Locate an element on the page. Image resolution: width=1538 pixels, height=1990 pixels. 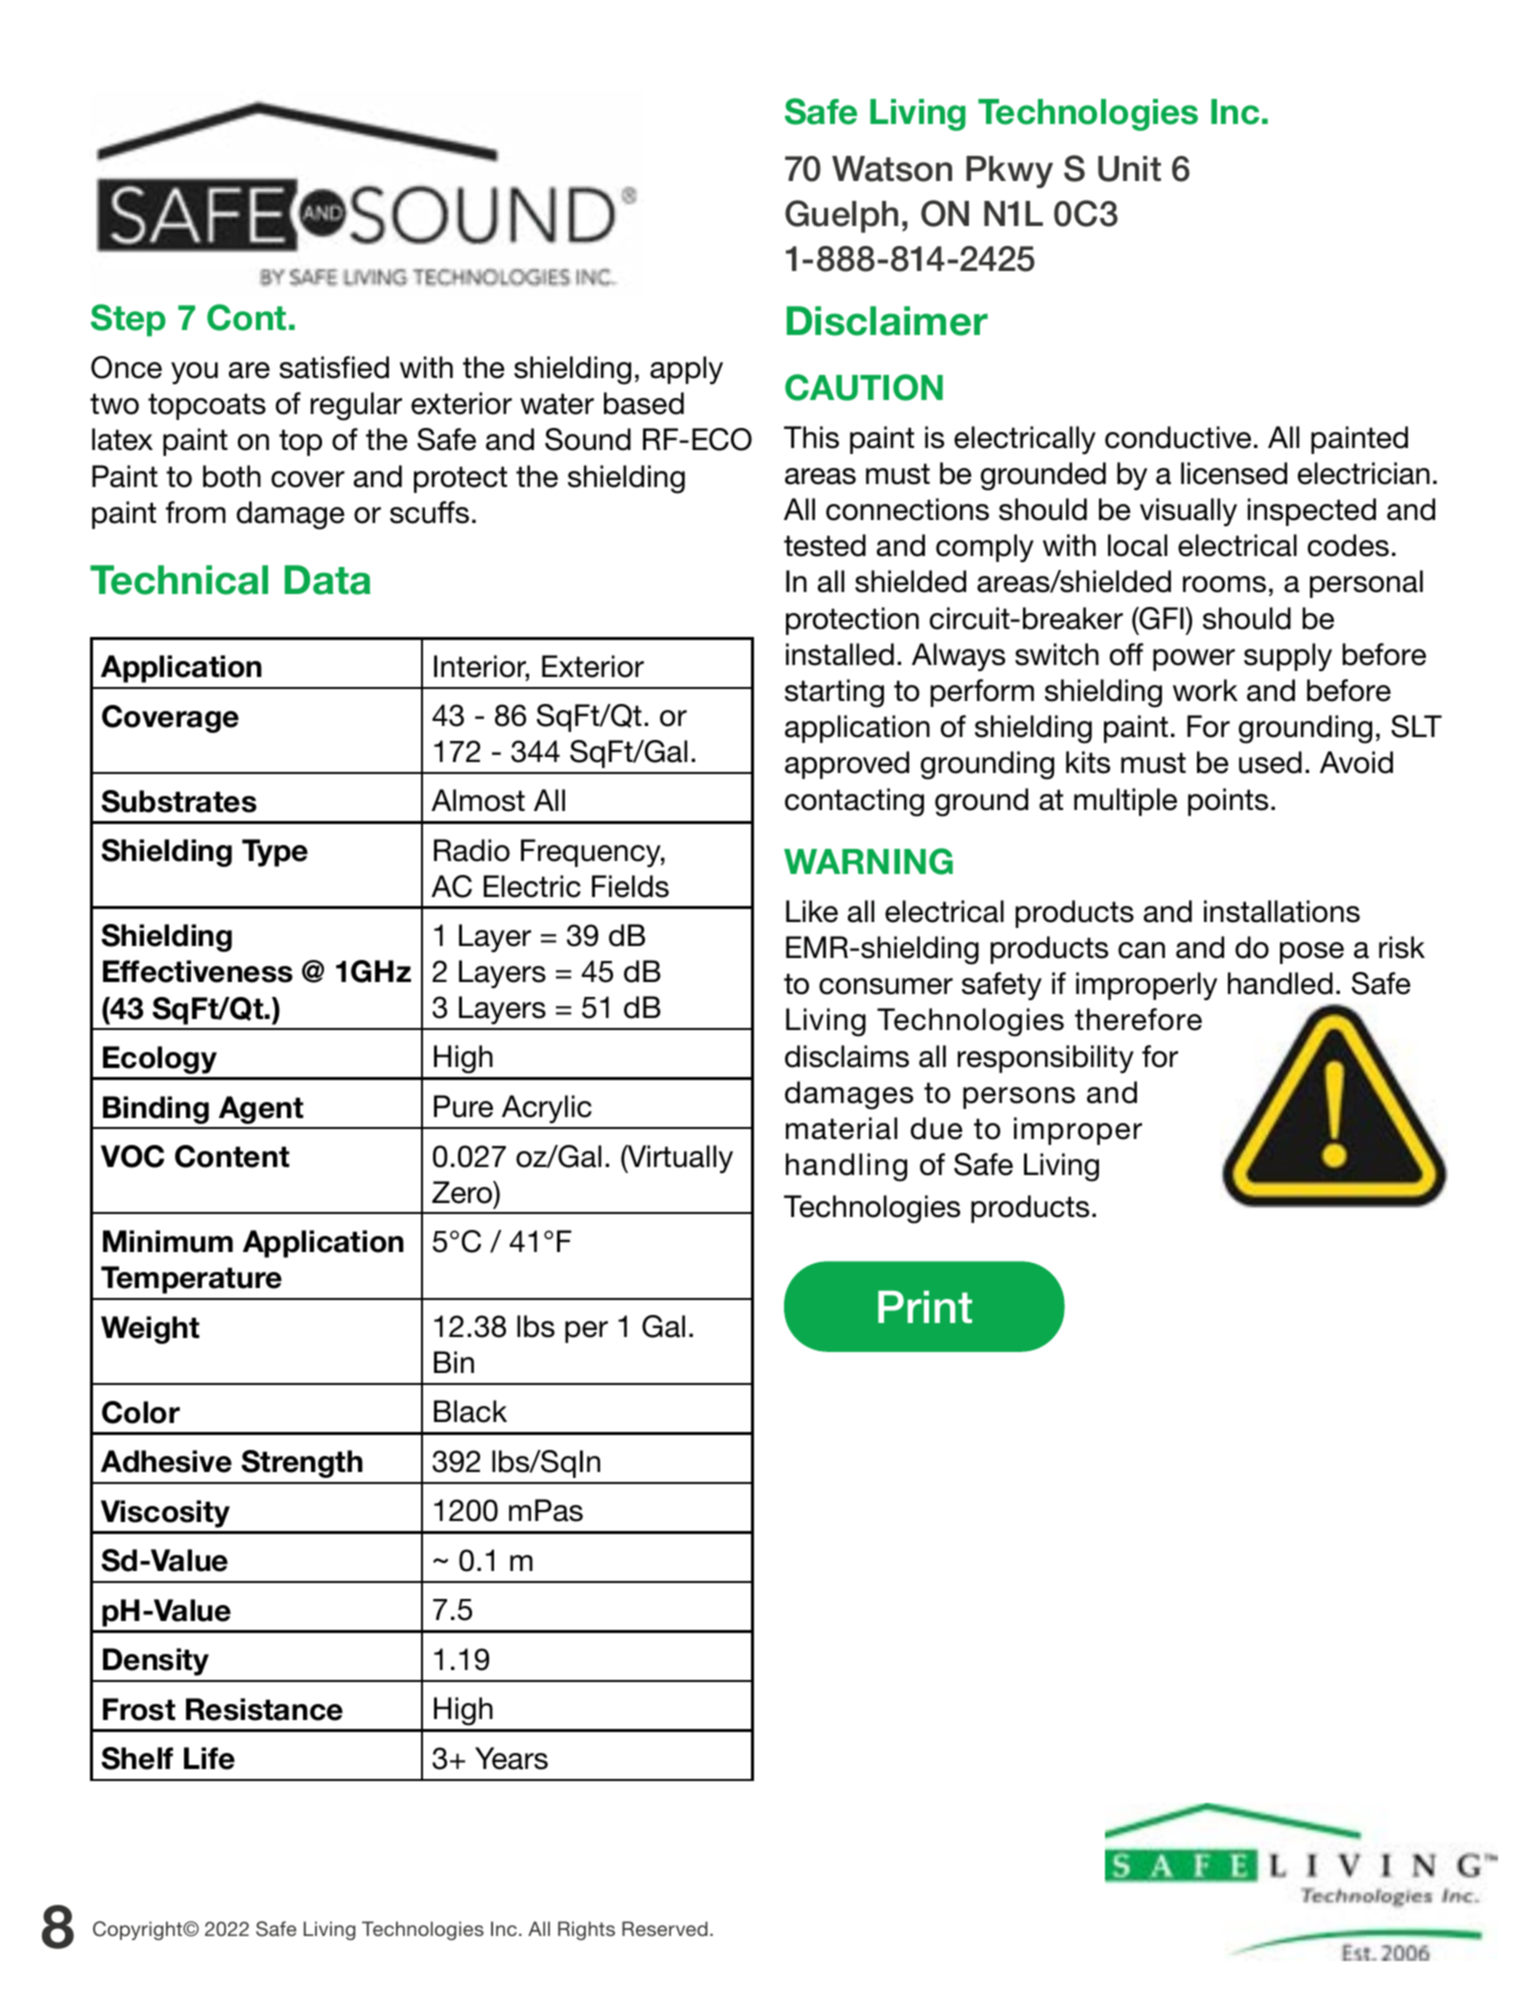
Temperature is located at coordinates (191, 1280).
